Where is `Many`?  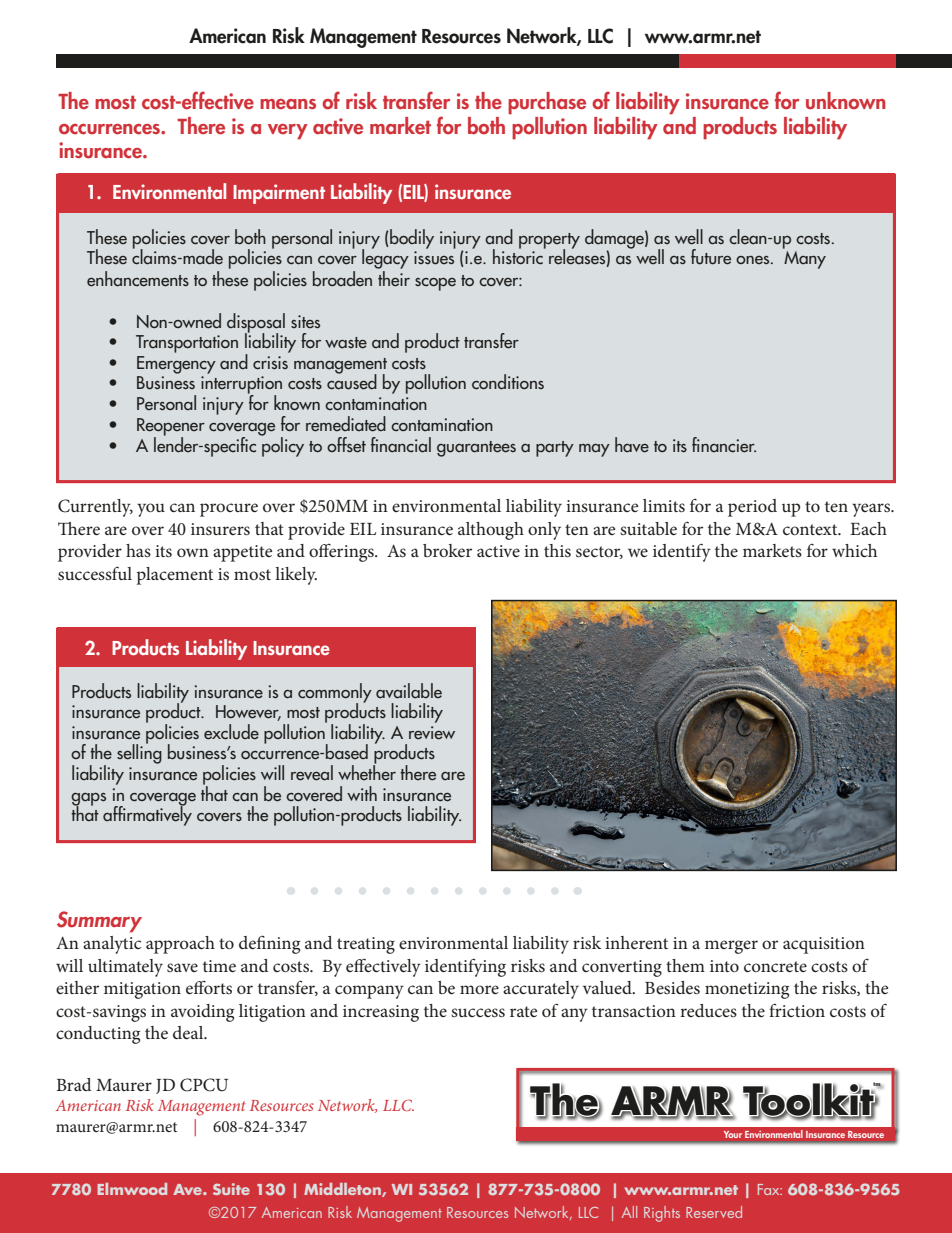 Many is located at coordinates (804, 258).
